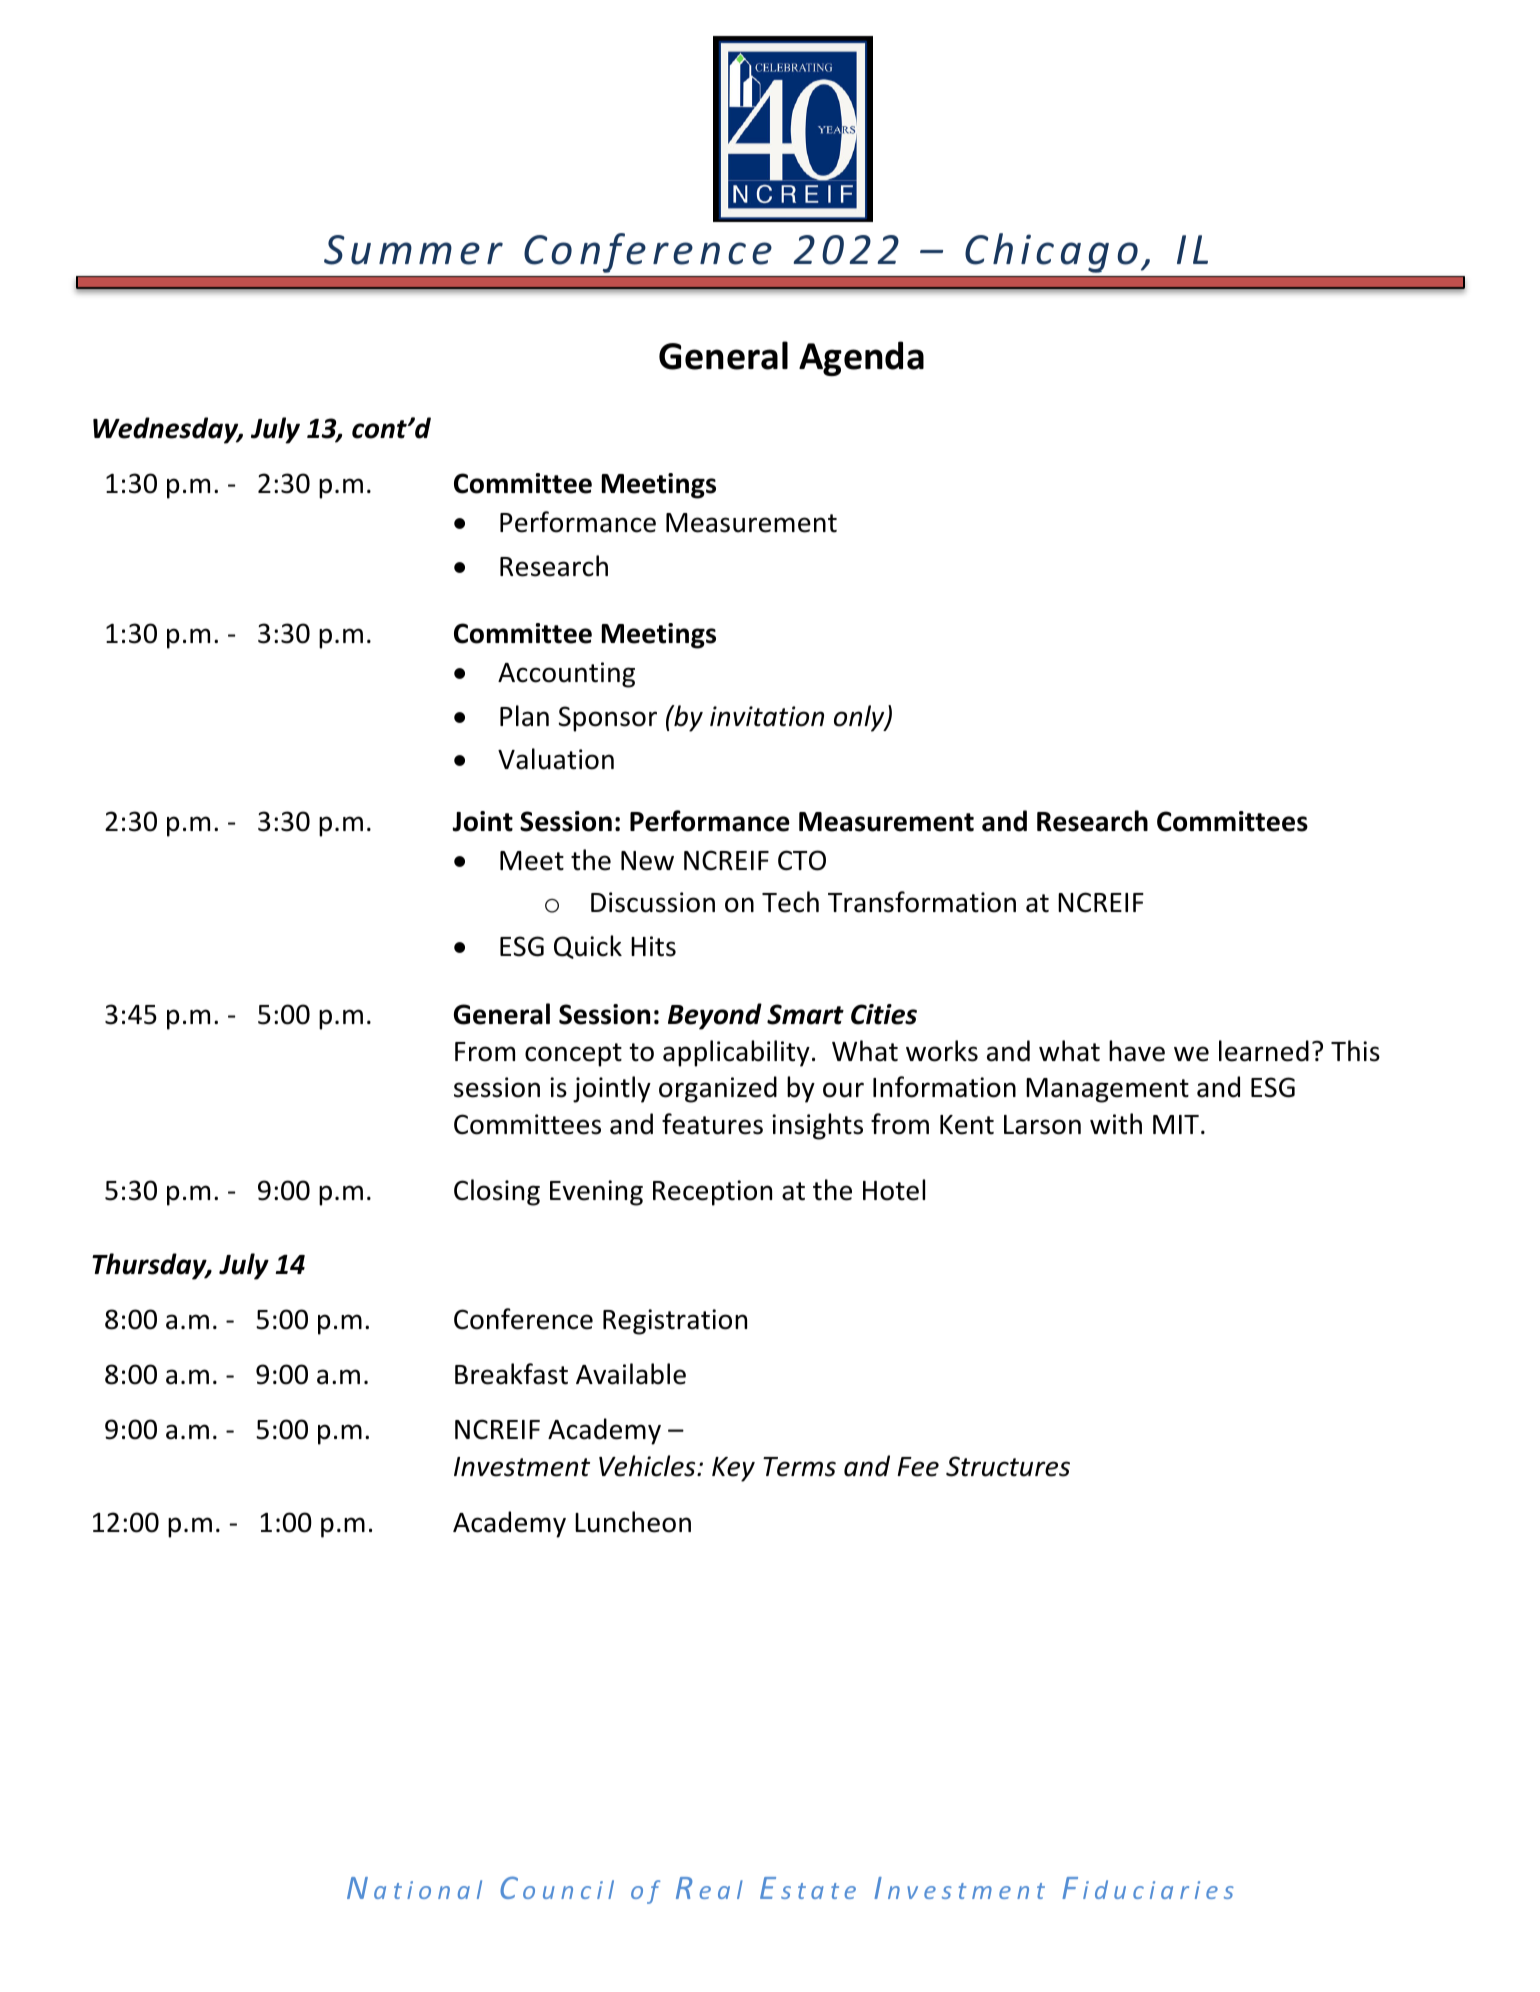 Image resolution: width=1540 pixels, height=1992 pixels. Describe the element at coordinates (818, 1891) in the screenshot. I see `state` at that location.
